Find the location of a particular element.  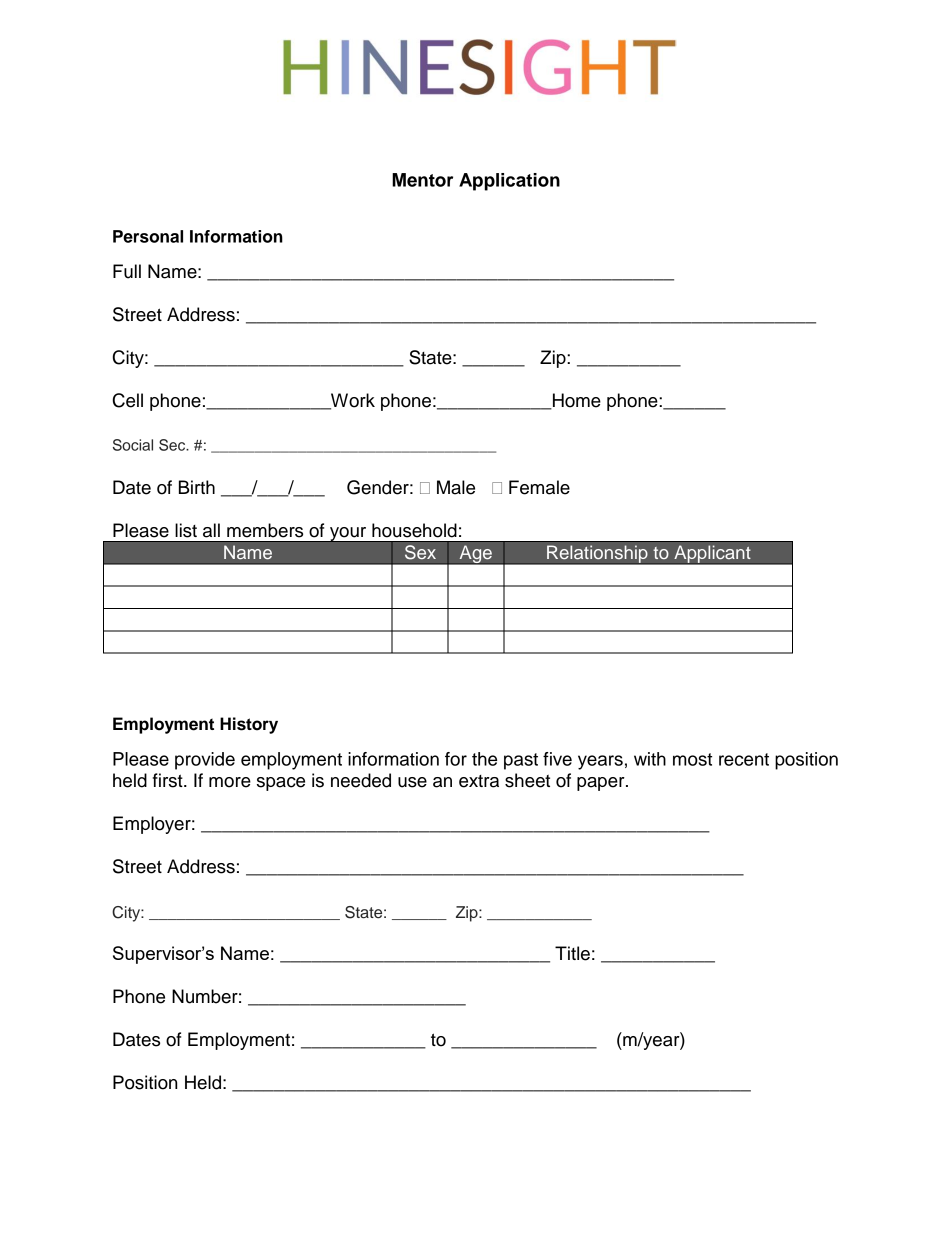

Sex is located at coordinates (420, 552).
